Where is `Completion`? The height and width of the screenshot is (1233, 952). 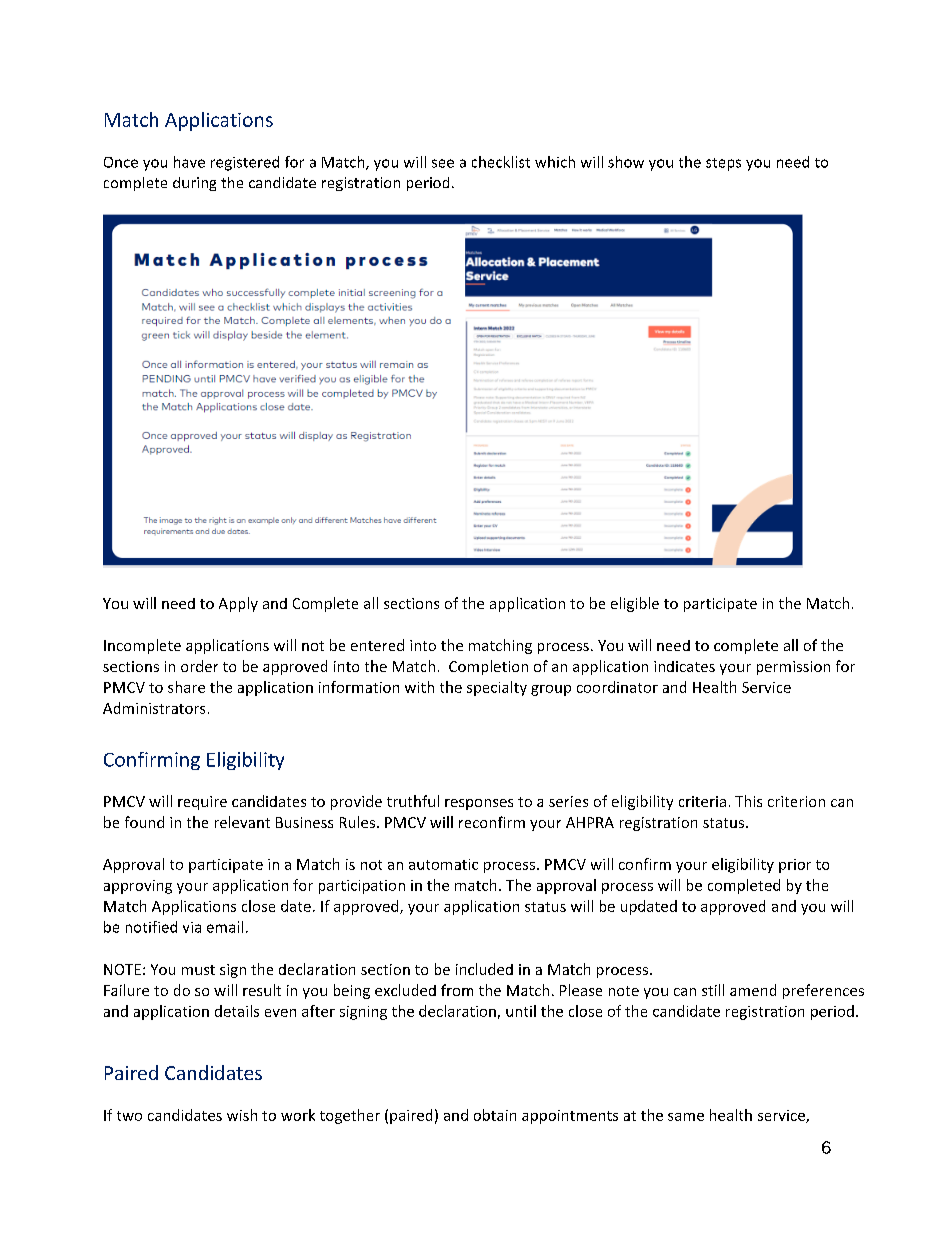
Completion is located at coordinates (488, 667).
